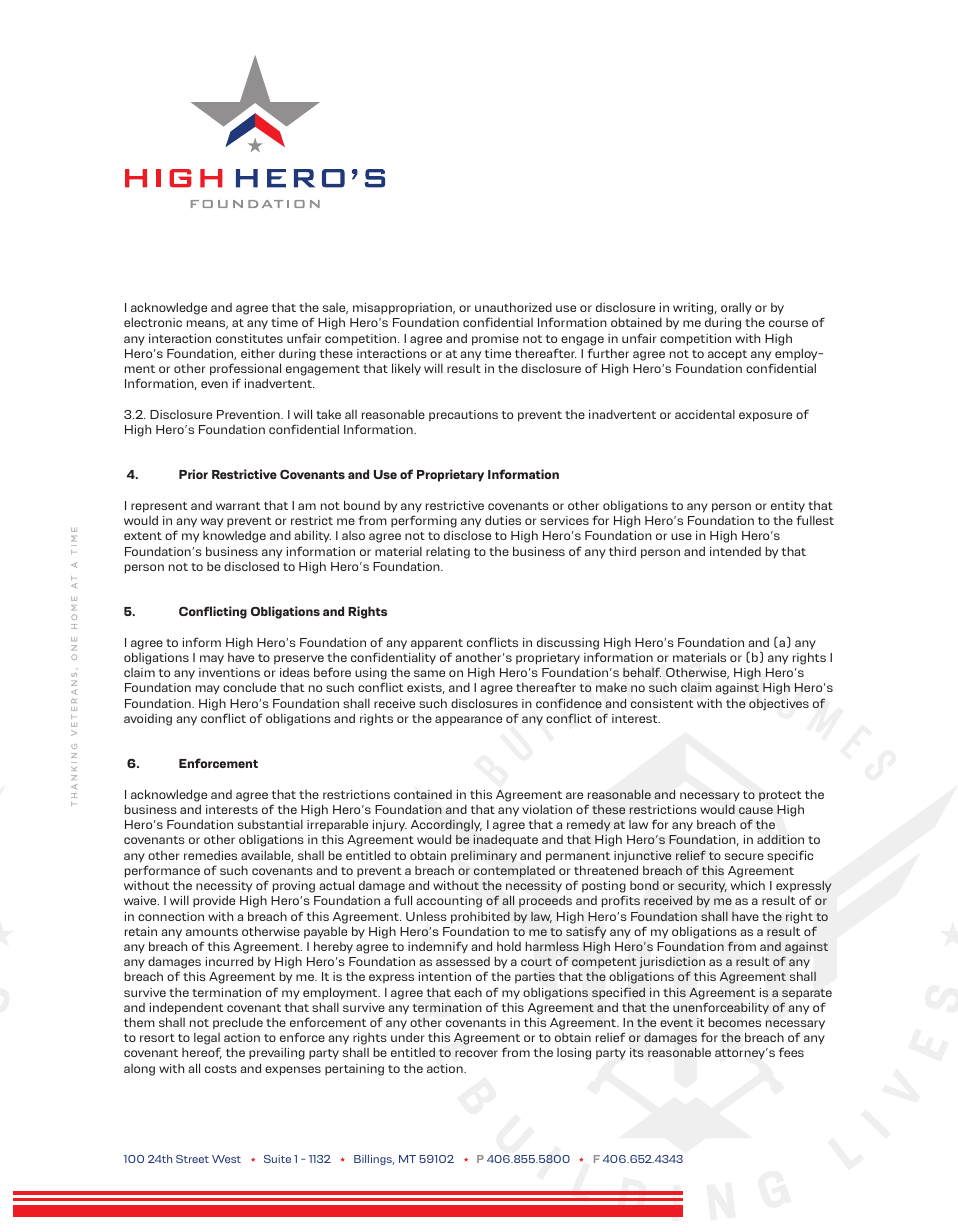 The height and width of the image is (1232, 958). Describe the element at coordinates (727, 355) in the image. I see `accept` at that location.
